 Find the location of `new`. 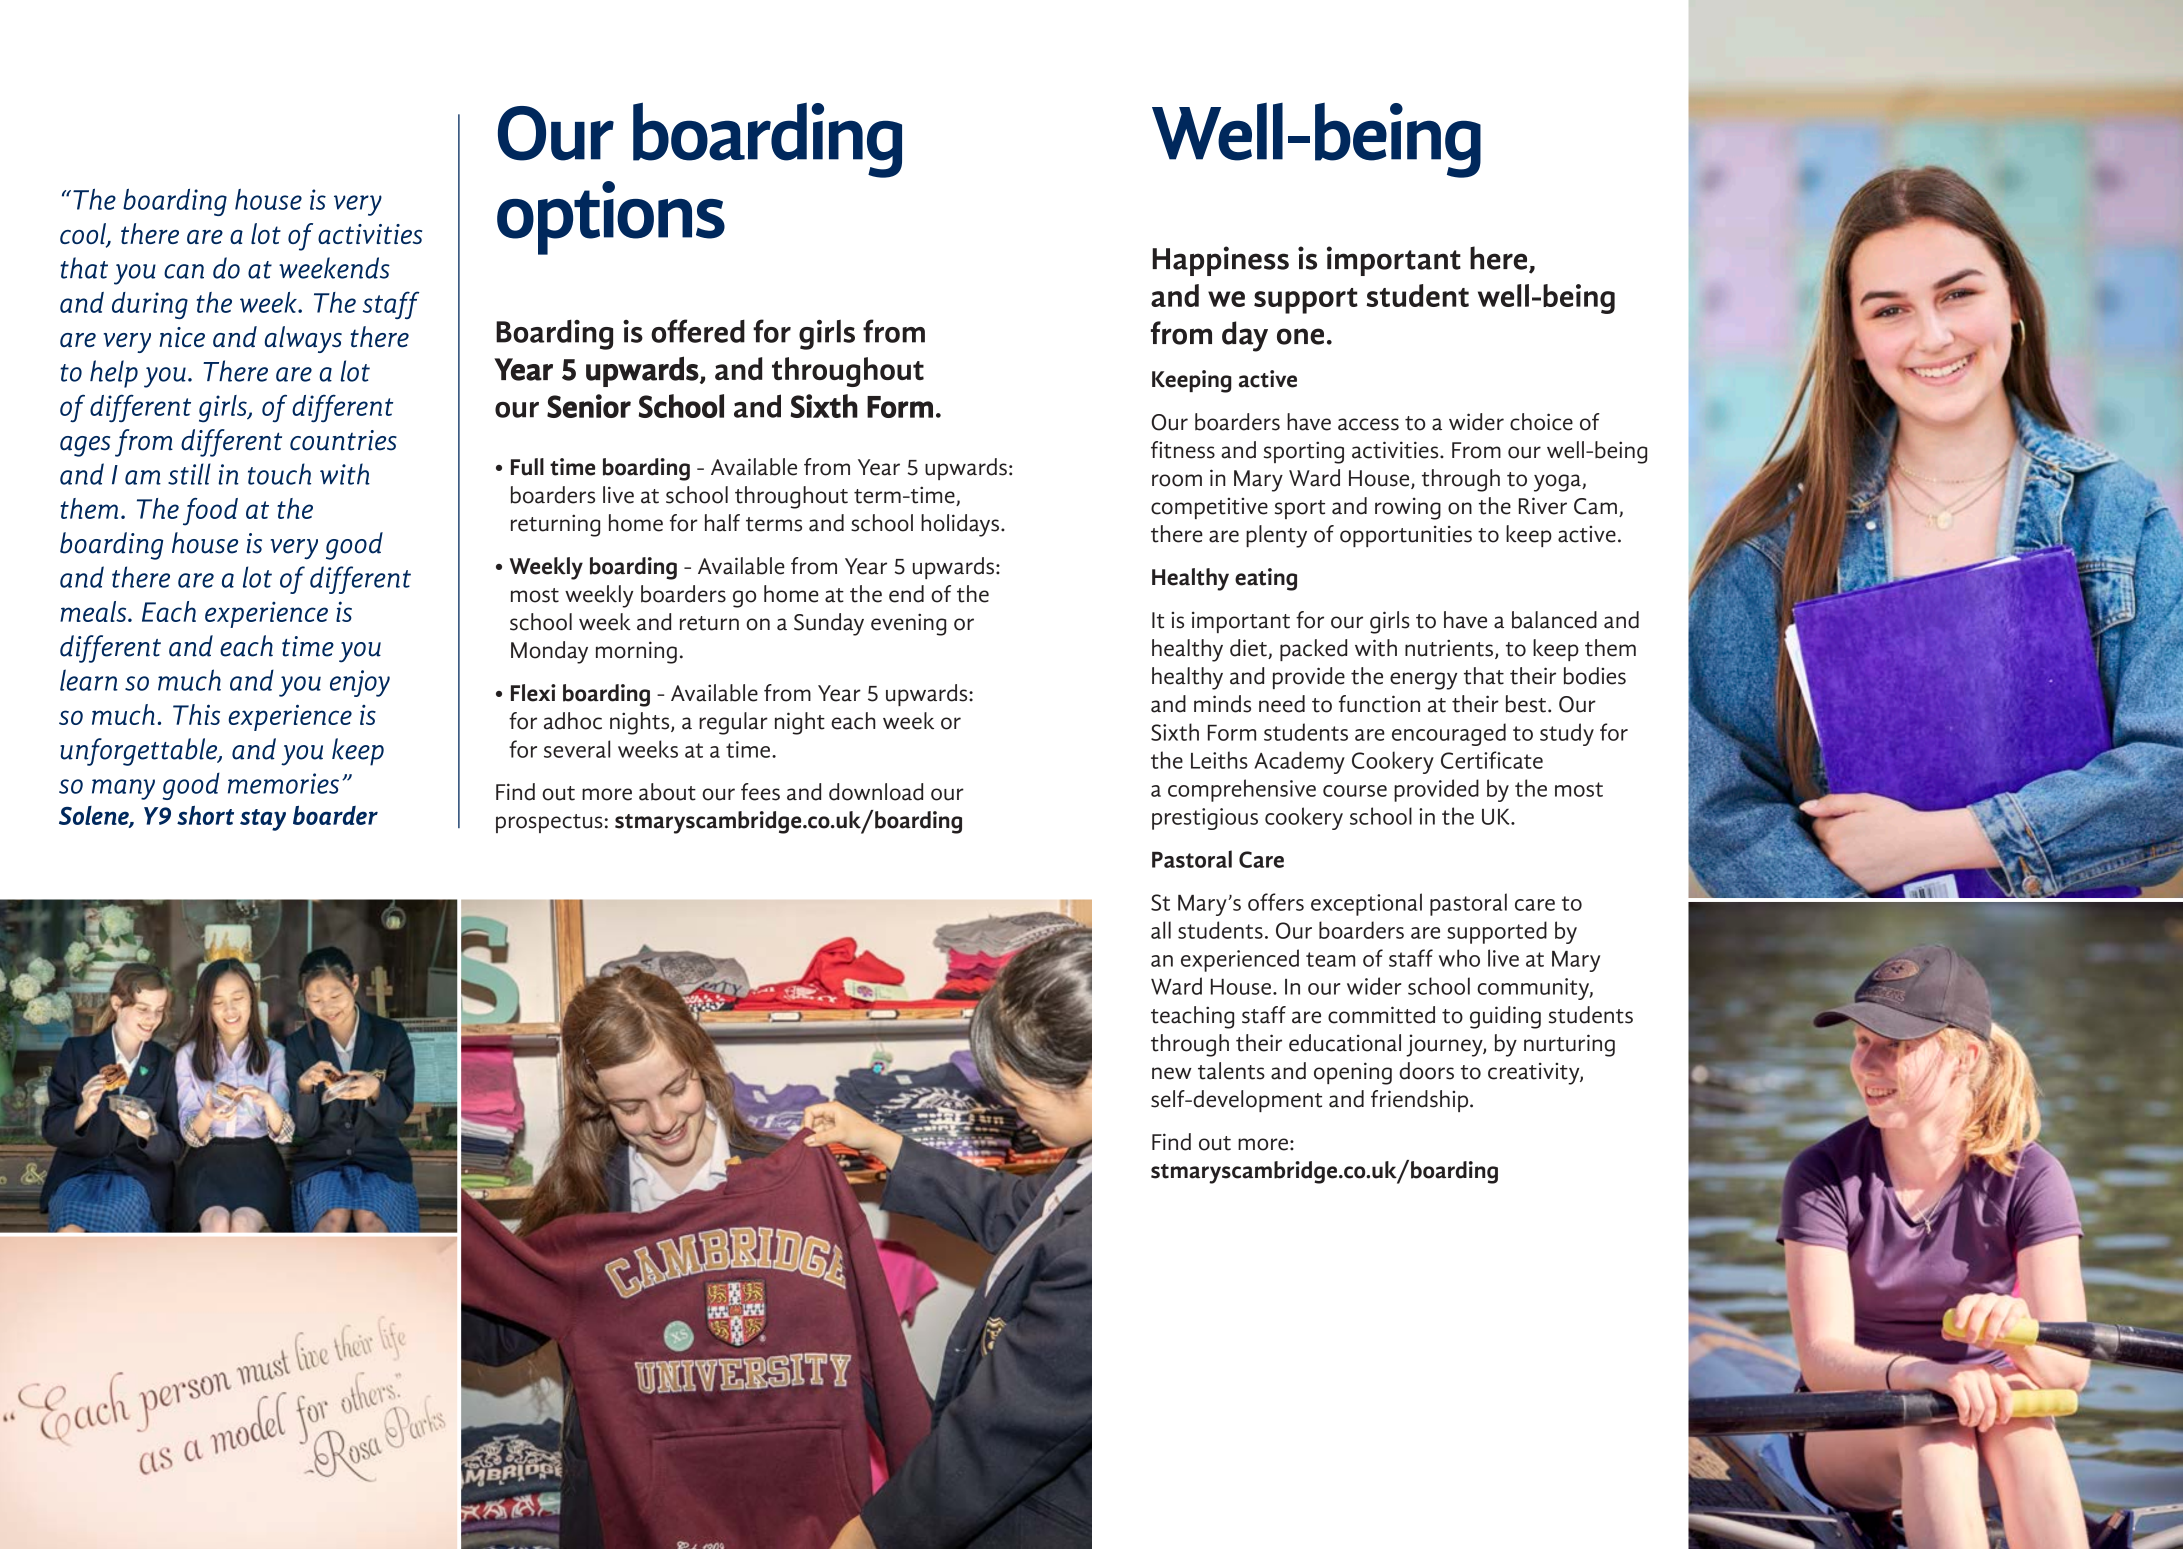

new is located at coordinates (1172, 1073).
